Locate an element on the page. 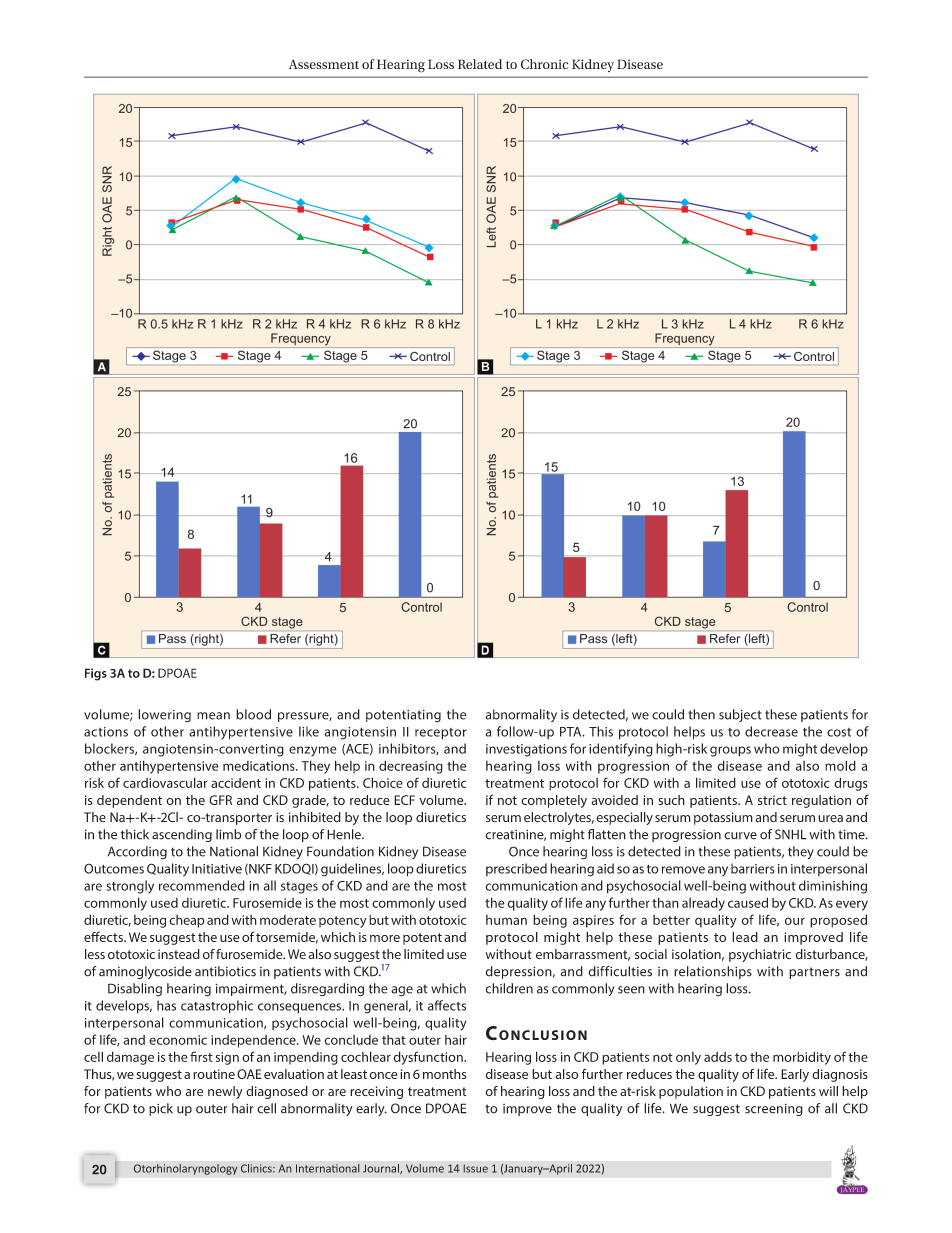 The height and width of the image is (1233, 952). Chronic is located at coordinates (544, 64).
